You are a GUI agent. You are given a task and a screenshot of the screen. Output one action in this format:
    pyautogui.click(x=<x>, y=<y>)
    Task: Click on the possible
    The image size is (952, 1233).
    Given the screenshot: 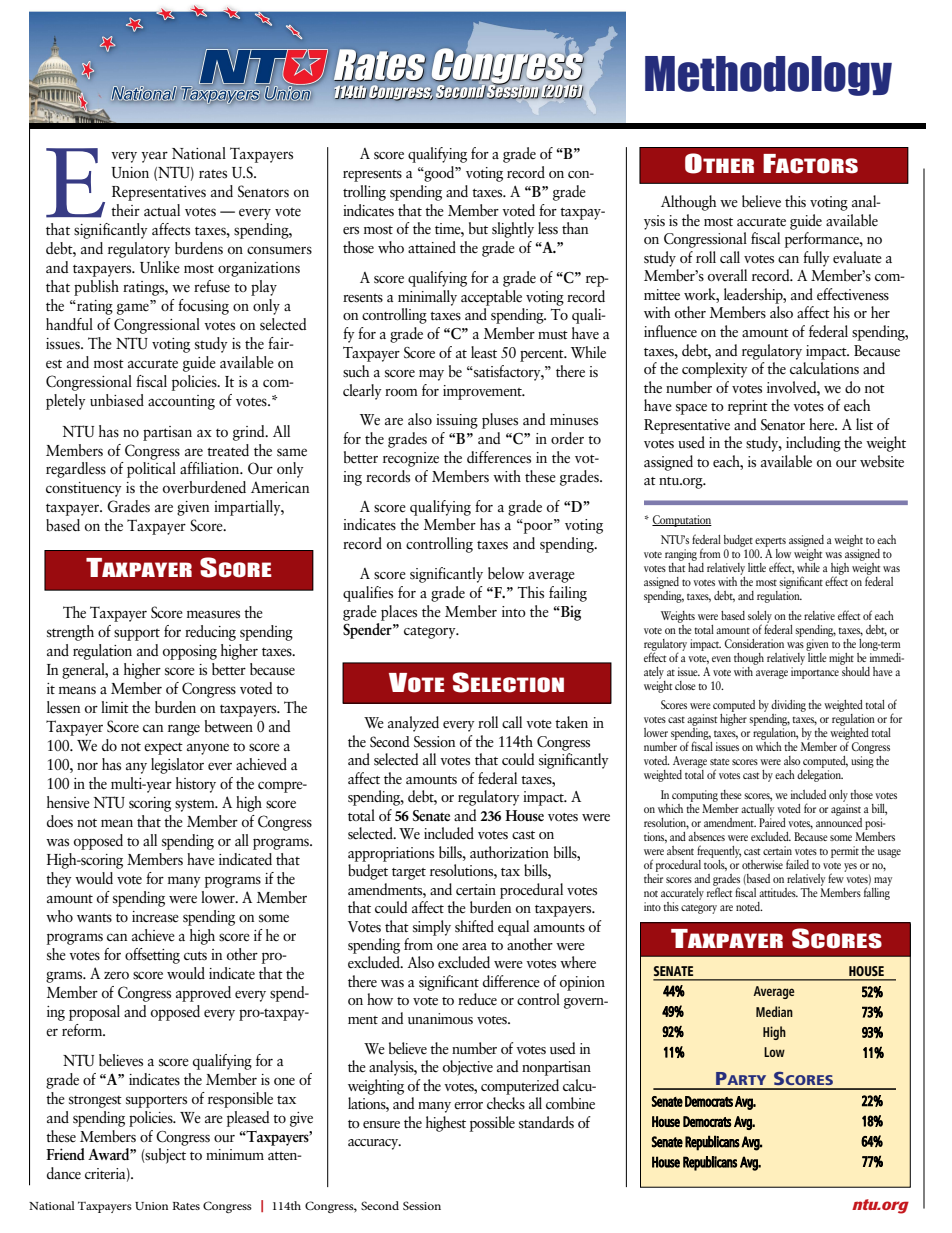 What is the action you would take?
    pyautogui.click(x=492, y=1124)
